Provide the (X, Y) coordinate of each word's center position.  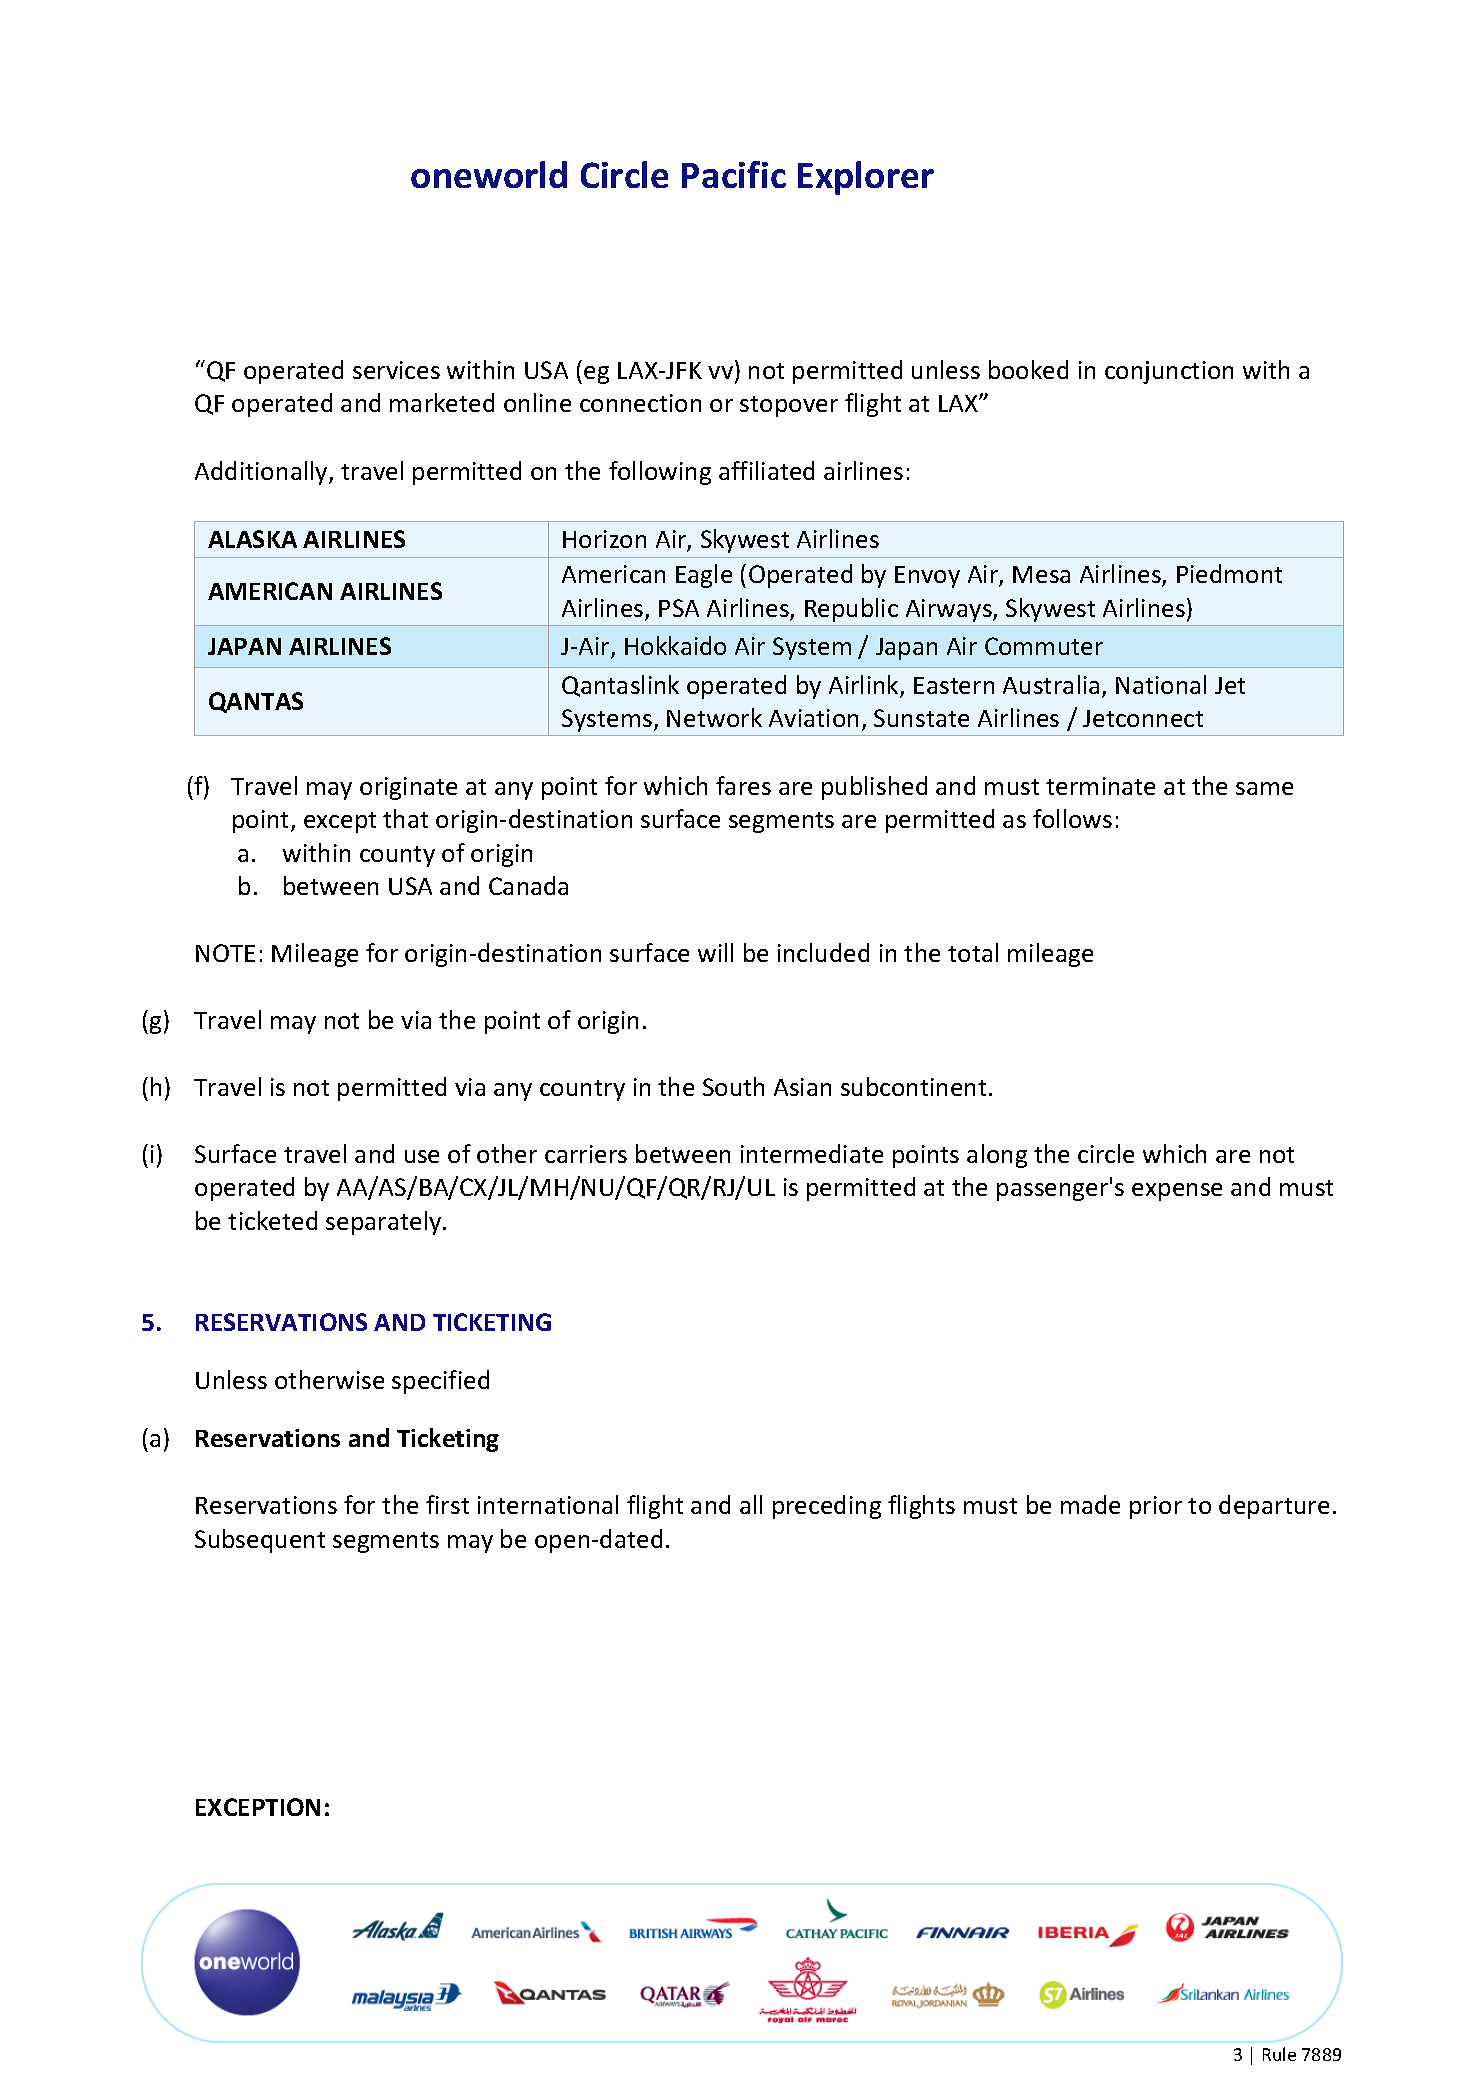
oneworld (489, 174)
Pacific (734, 174)
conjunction (1169, 372)
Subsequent (260, 1541)
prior (1156, 1507)
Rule (1279, 2054)
